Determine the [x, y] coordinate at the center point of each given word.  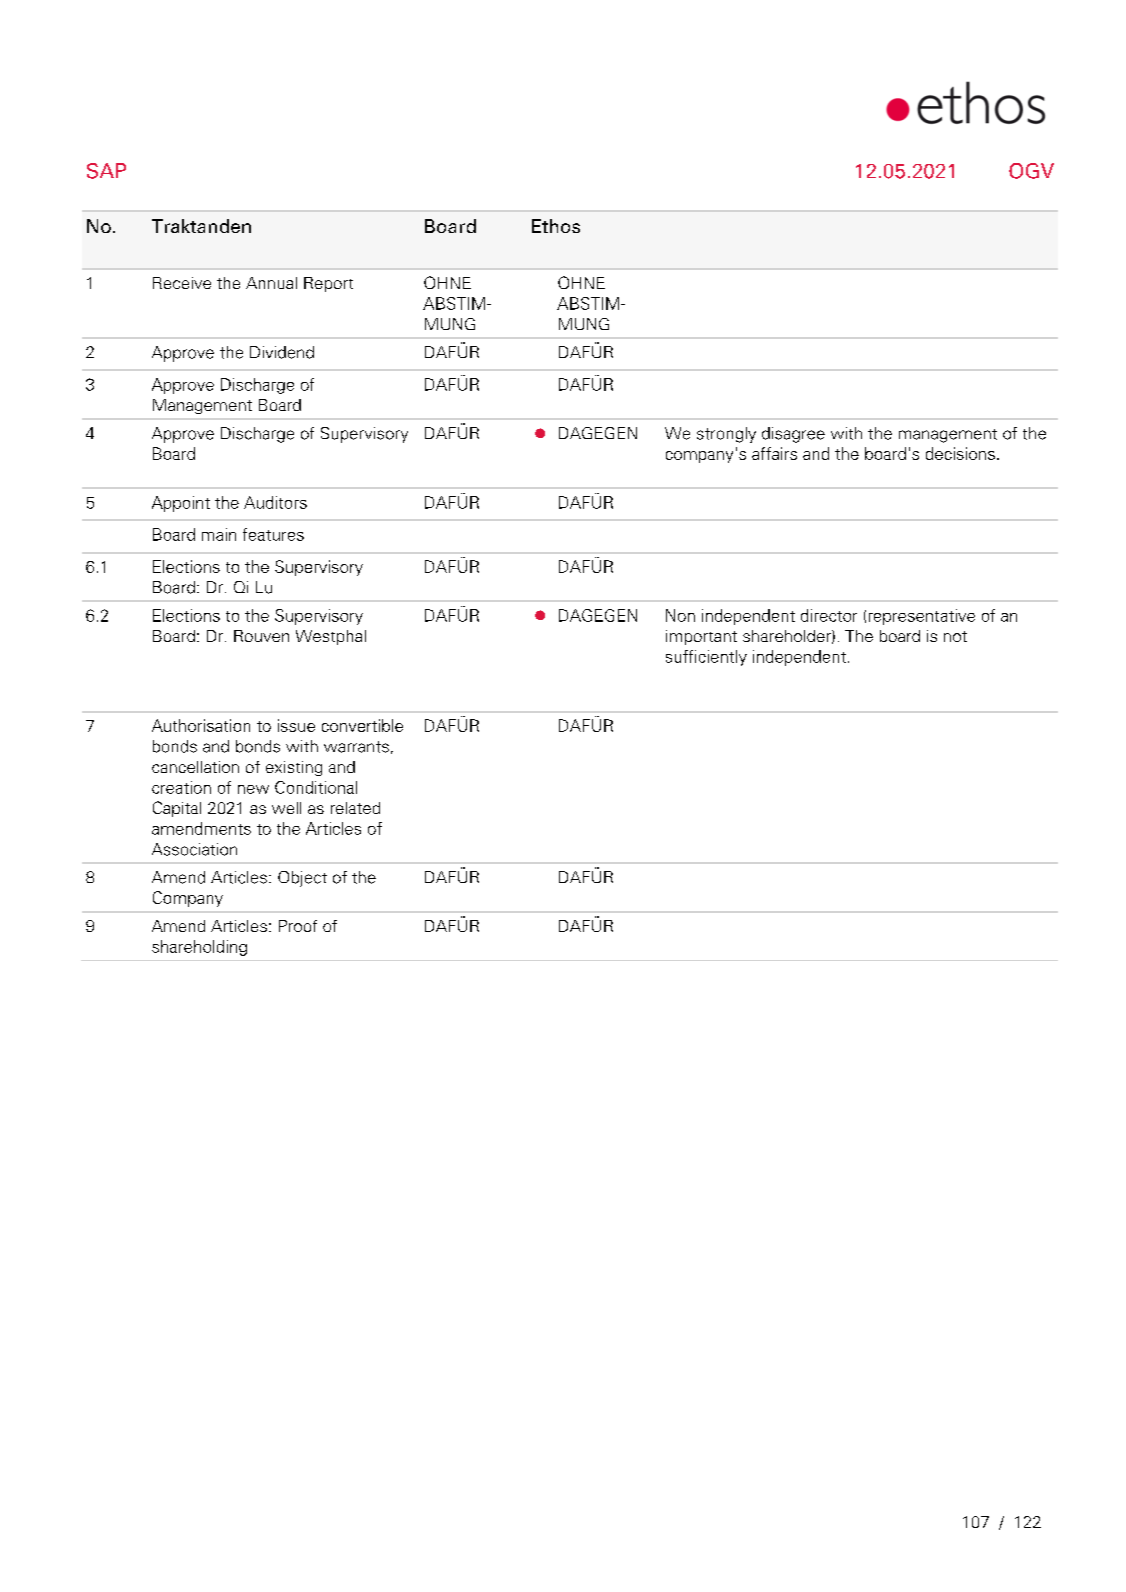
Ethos [556, 226]
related [355, 808]
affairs [774, 453]
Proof [298, 926]
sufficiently [706, 658]
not [955, 636]
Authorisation [201, 725]
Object [302, 879]
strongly [726, 435]
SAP [106, 171]
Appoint [181, 504]
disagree [793, 435]
